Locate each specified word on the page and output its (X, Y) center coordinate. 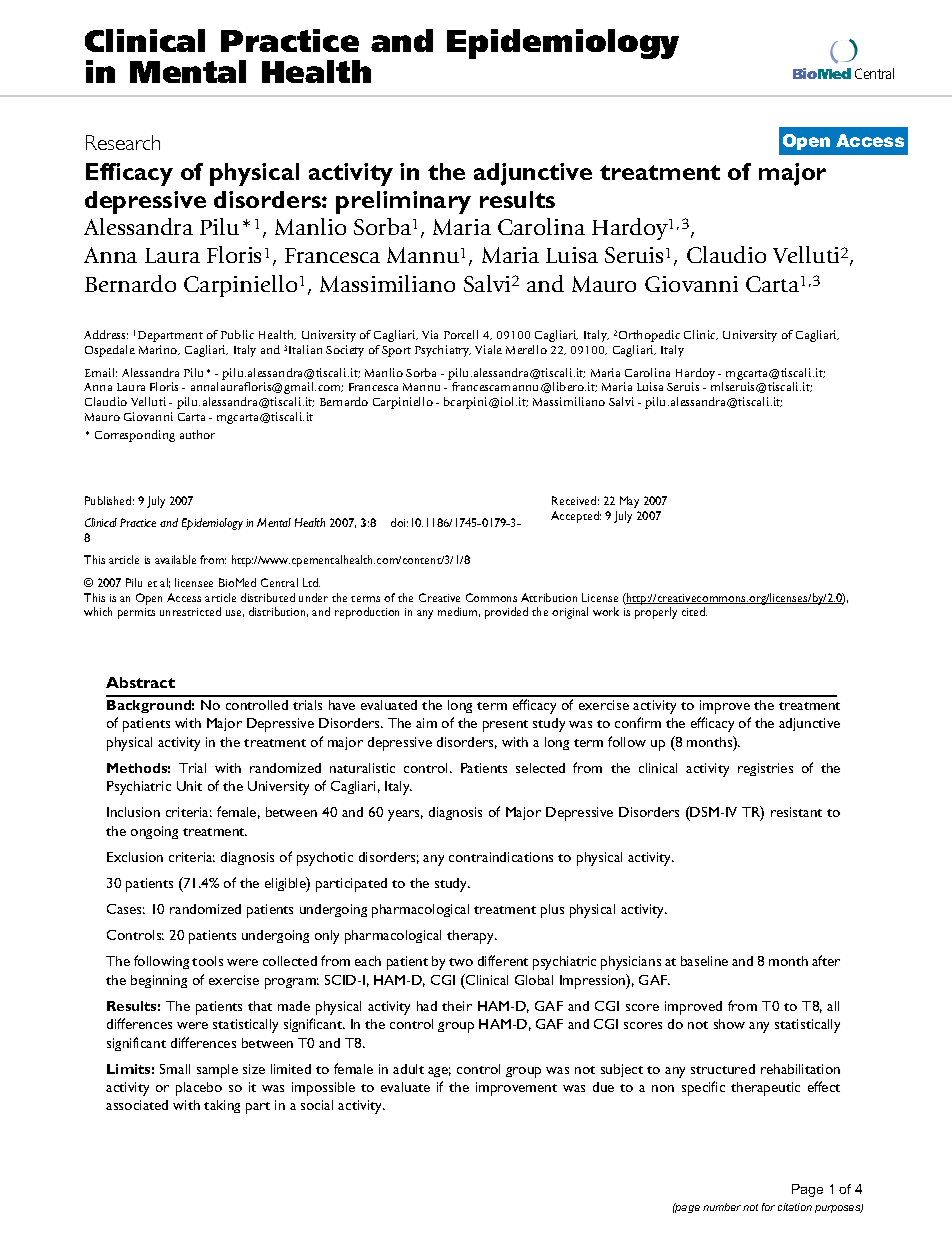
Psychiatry (443, 351)
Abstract (140, 682)
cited (694, 611)
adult (408, 1069)
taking (222, 1106)
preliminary (403, 202)
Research (123, 142)
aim (426, 723)
